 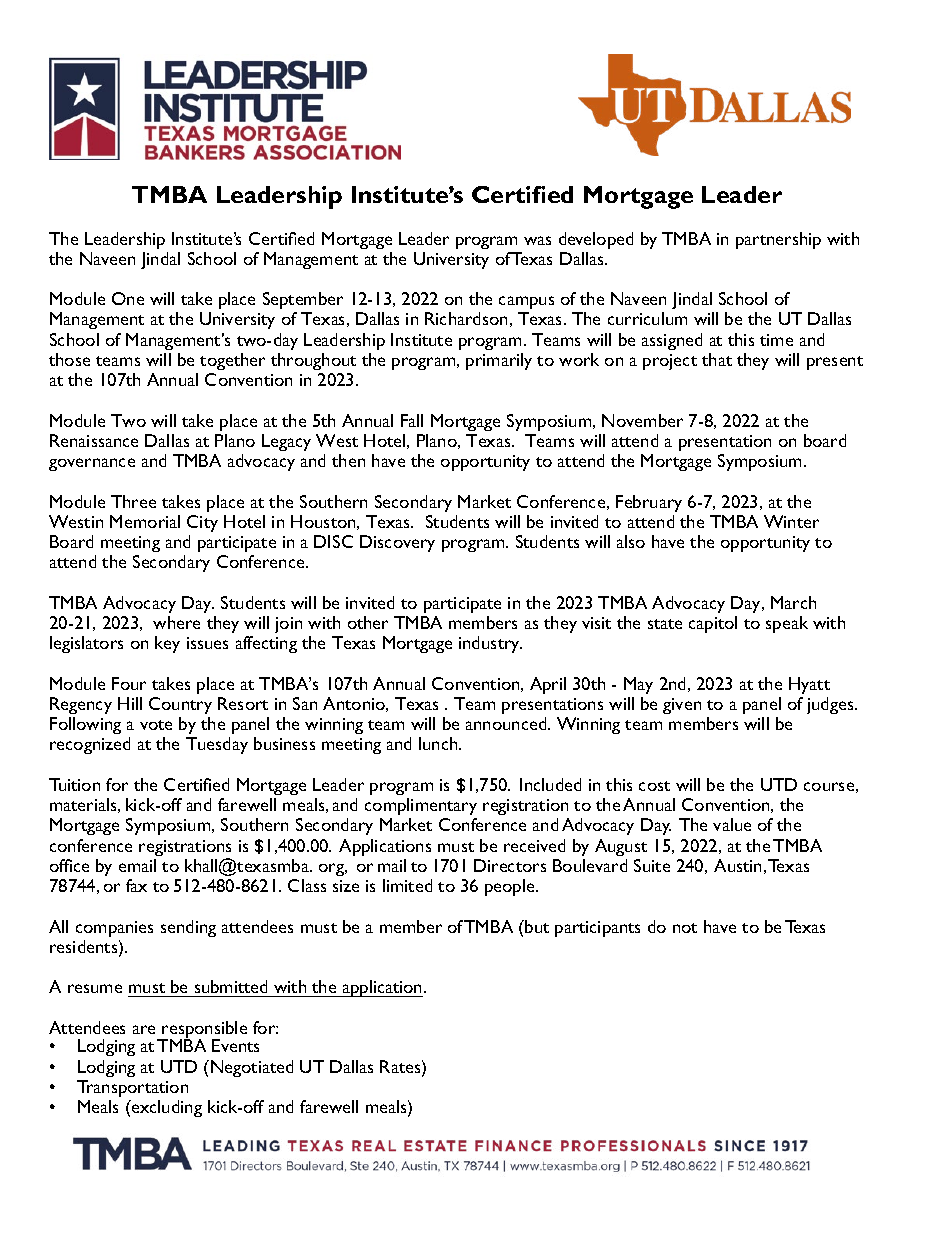 What do you see at coordinates (128, 298) in the screenshot?
I see `One` at bounding box center [128, 298].
